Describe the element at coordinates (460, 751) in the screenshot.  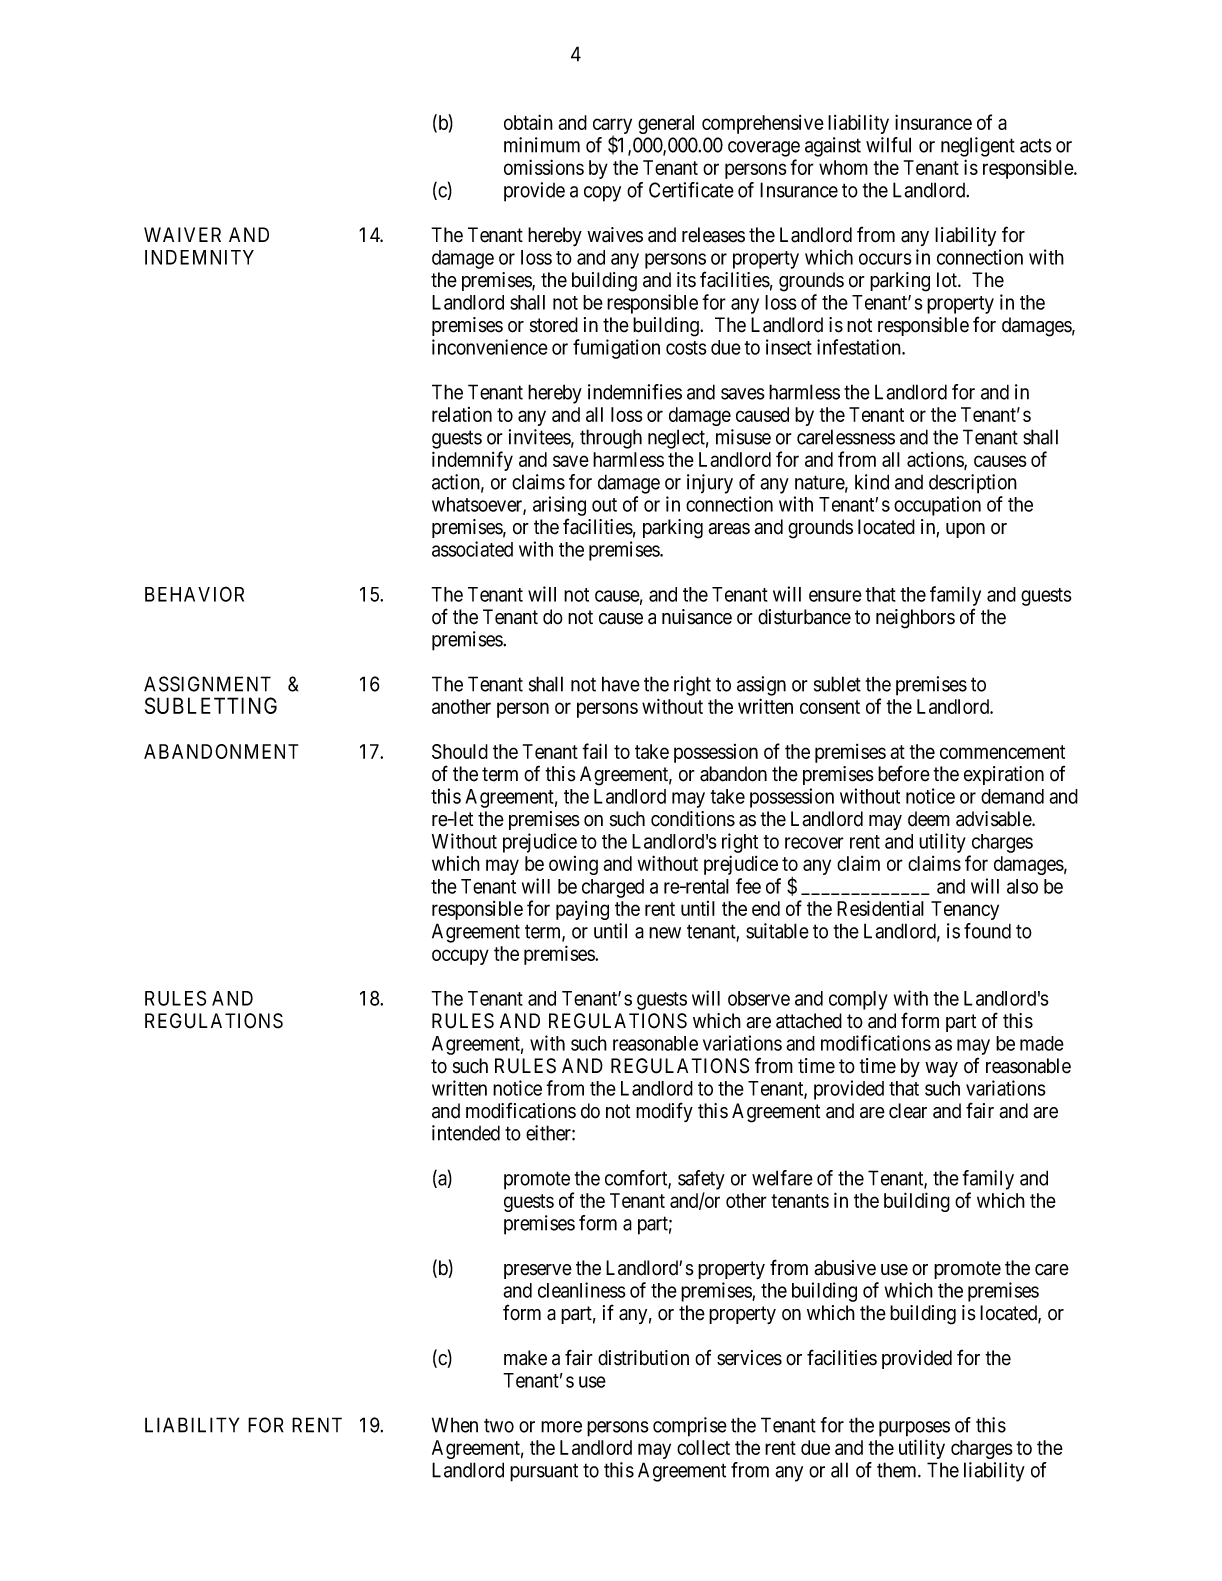
I see `Should` at that location.
